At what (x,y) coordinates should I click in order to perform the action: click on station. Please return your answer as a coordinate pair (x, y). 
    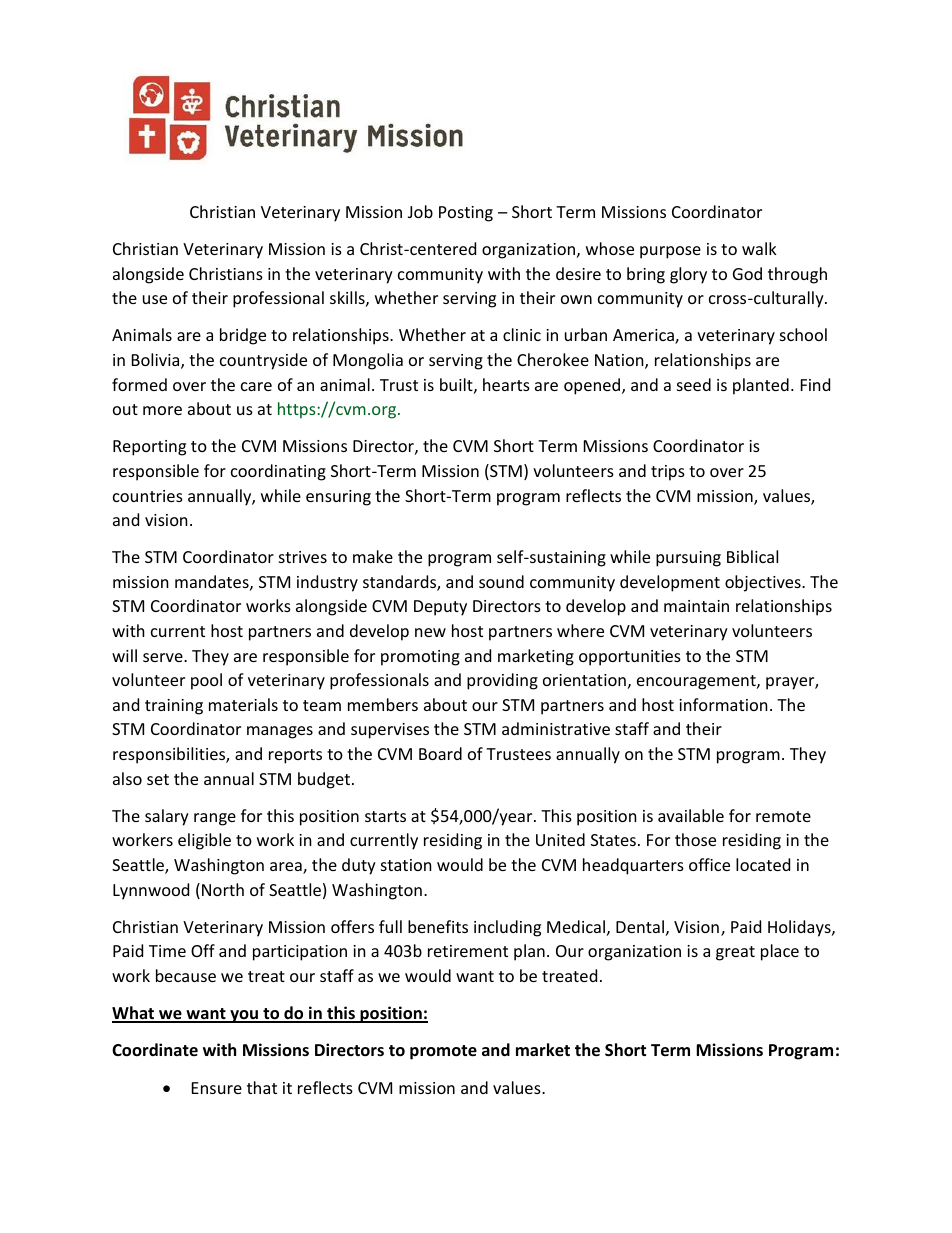
    Looking at the image, I should click on (406, 865).
